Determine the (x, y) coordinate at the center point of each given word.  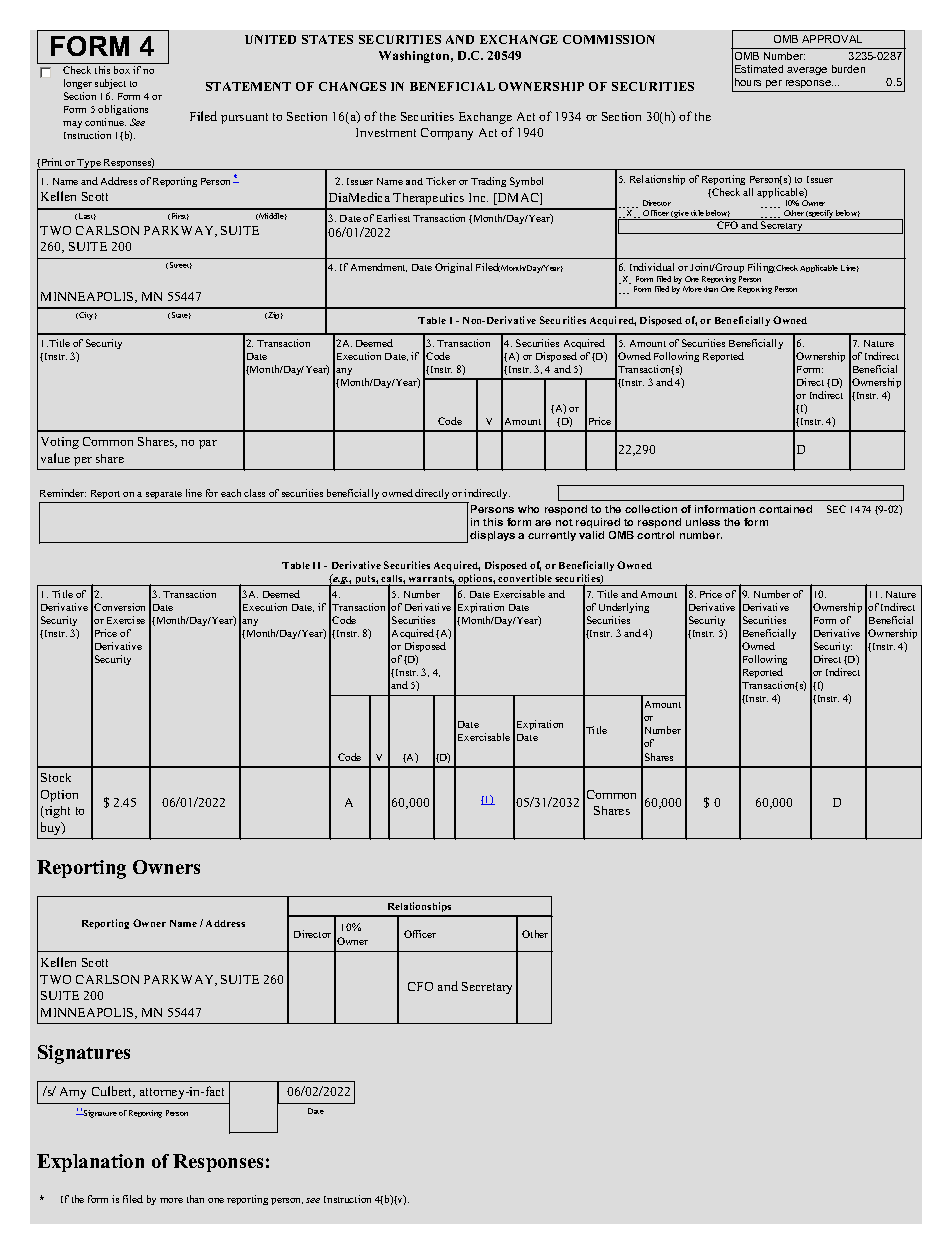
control (655, 535)
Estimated (759, 69)
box (122, 70)
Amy (73, 1093)
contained (785, 509)
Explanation (90, 1163)
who (528, 509)
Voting (60, 443)
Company (447, 134)
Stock (56, 777)
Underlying (624, 610)
